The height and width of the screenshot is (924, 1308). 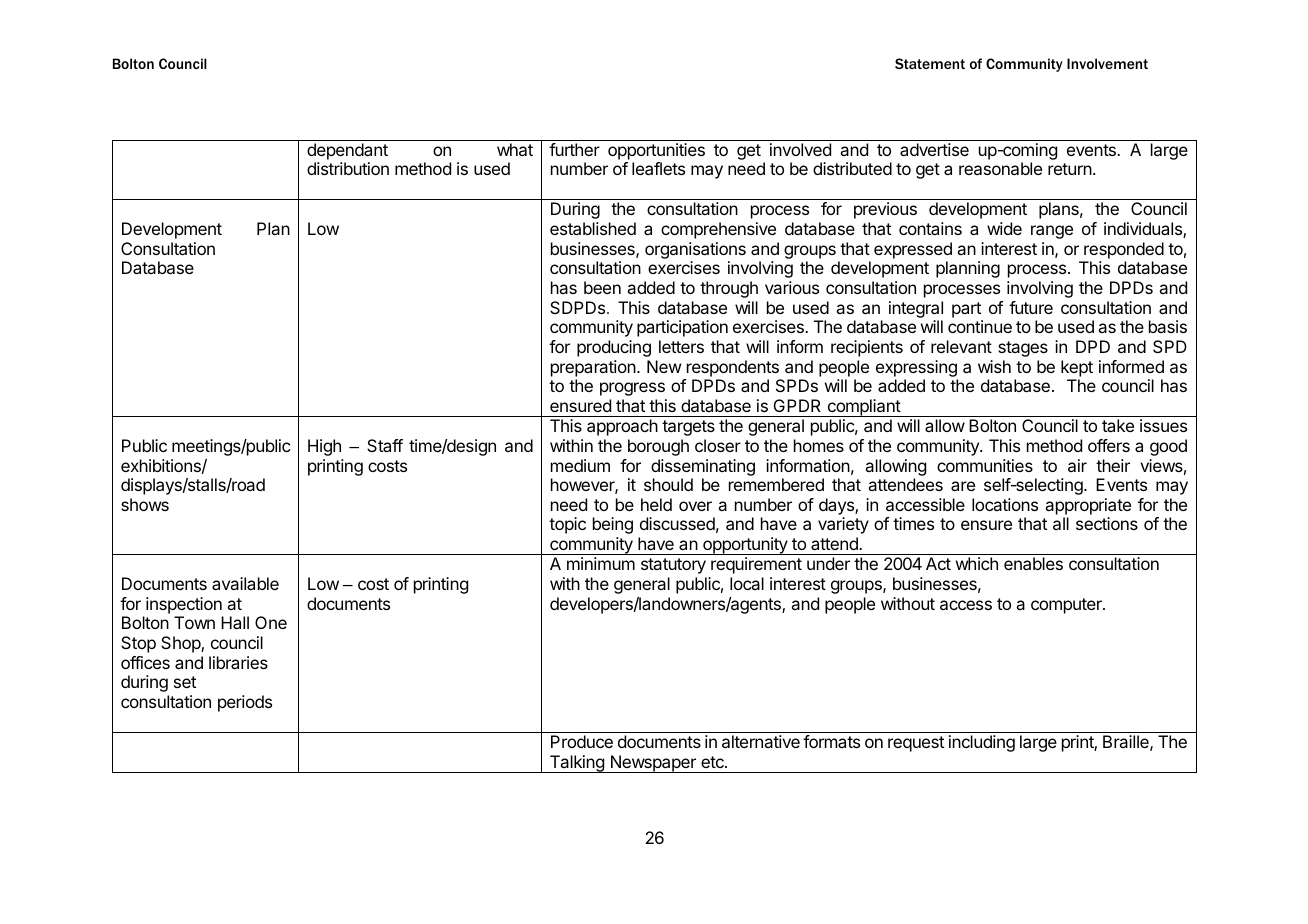 What do you see at coordinates (348, 168) in the screenshot?
I see `distribution` at bounding box center [348, 168].
